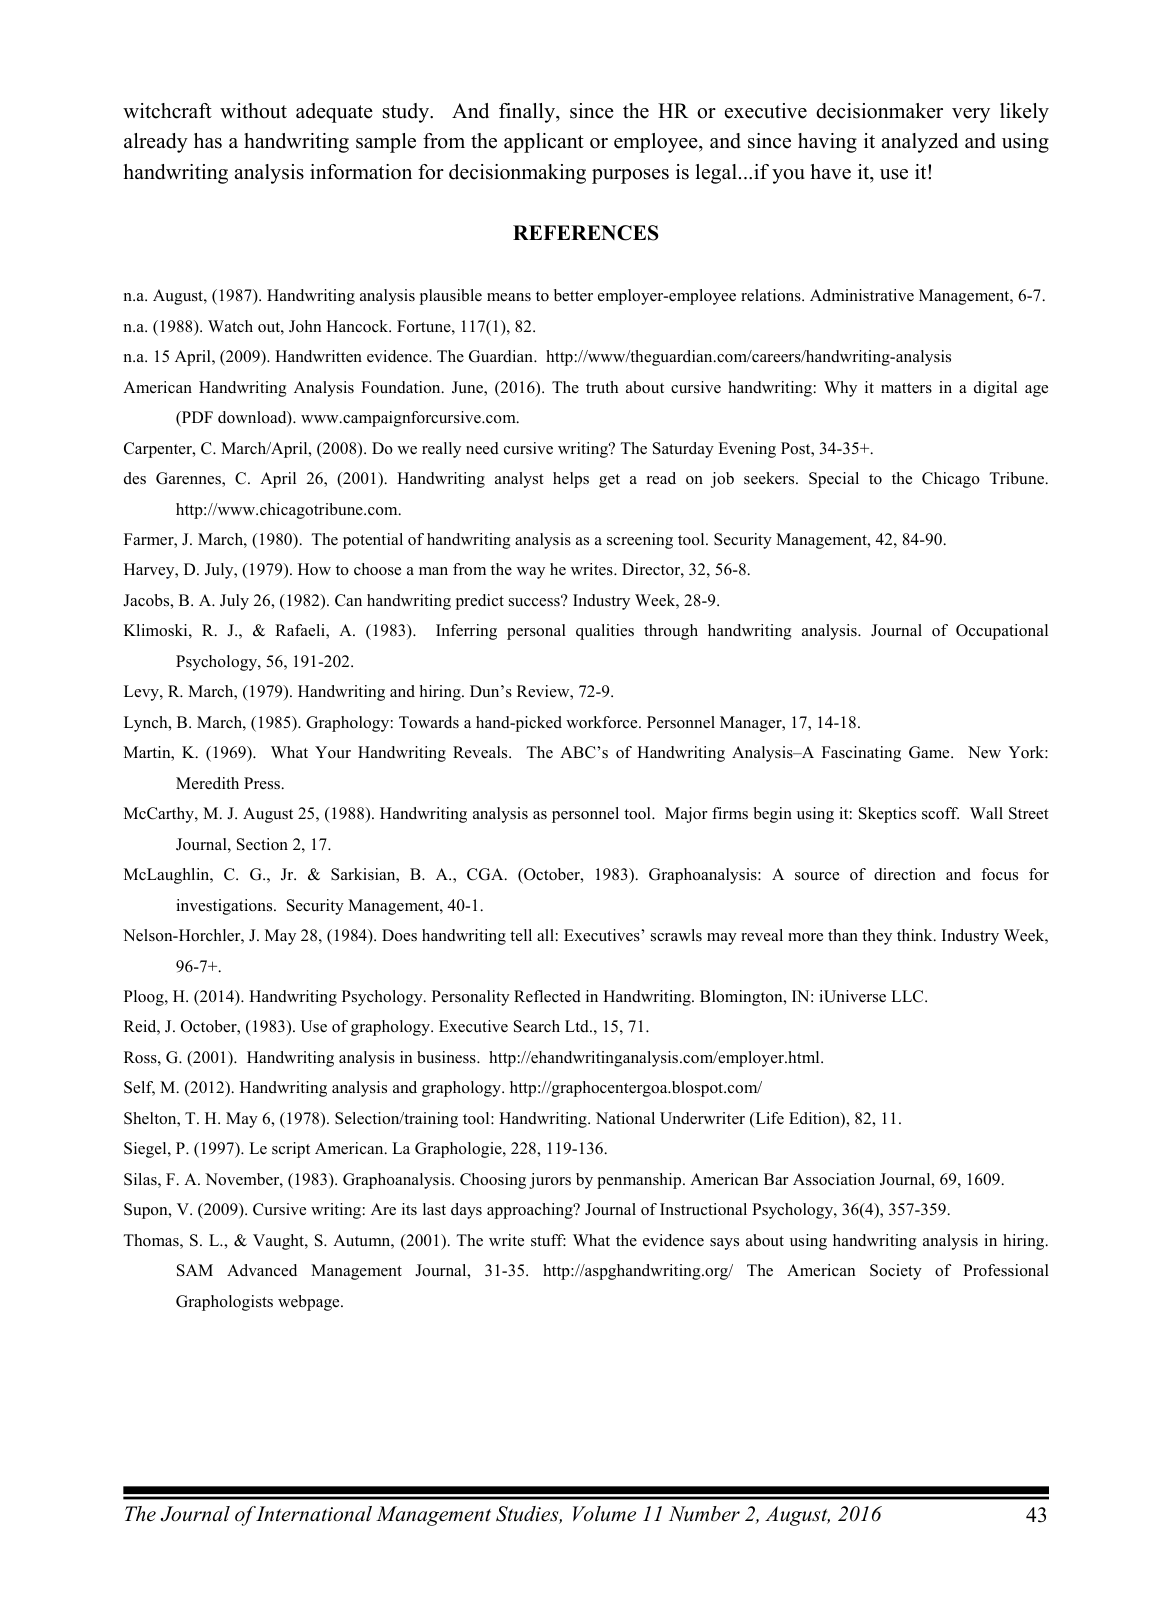 The width and height of the image is (1173, 1604). What do you see at coordinates (544, 143) in the image?
I see `applicant` at bounding box center [544, 143].
